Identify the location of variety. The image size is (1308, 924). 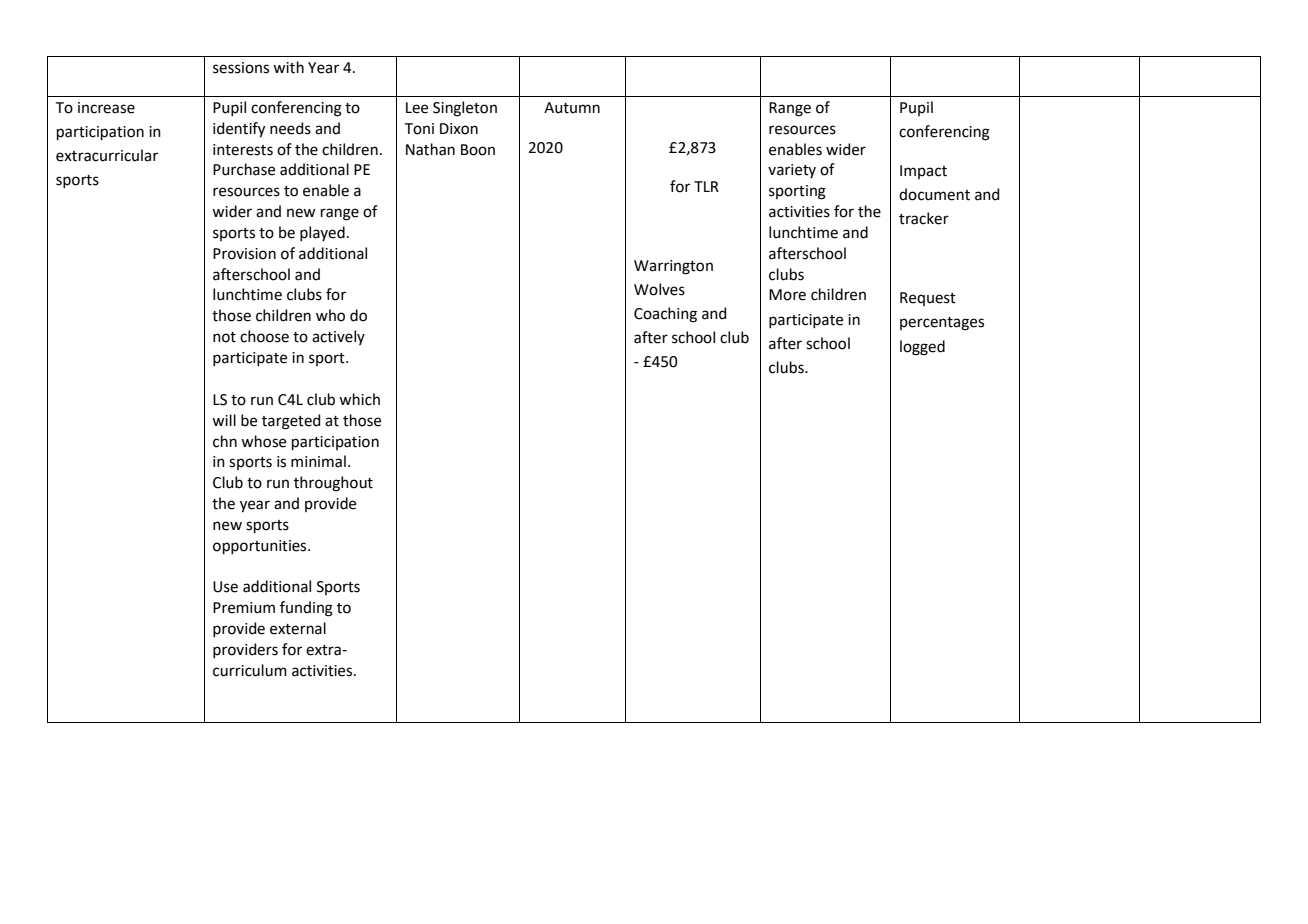
(792, 171).
